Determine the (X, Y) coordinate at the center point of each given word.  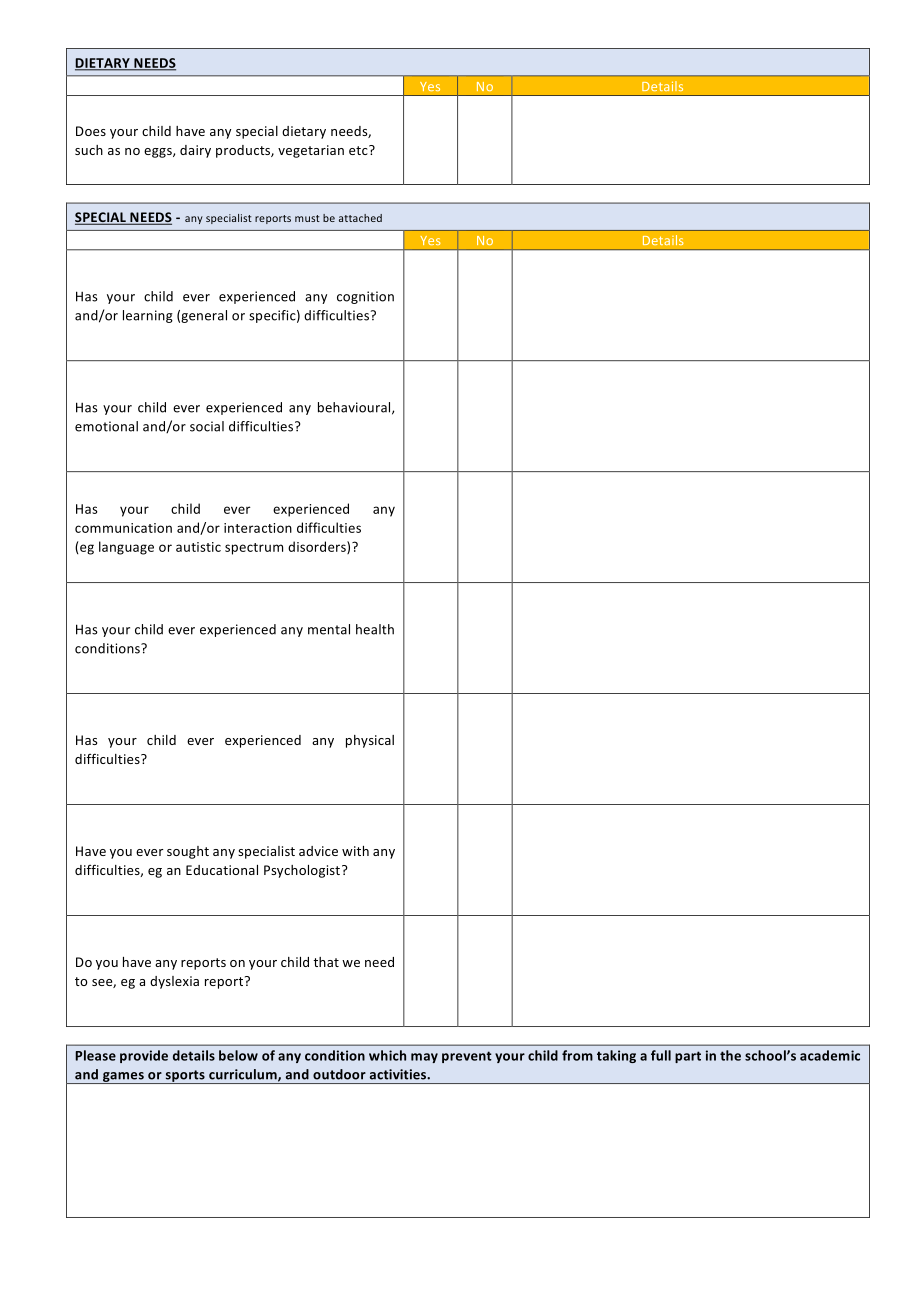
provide (144, 1056)
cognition (365, 297)
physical (370, 741)
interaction (258, 528)
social (207, 426)
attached (360, 218)
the (730, 1055)
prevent (467, 1057)
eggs (159, 153)
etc (359, 150)
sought (188, 852)
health (375, 629)
